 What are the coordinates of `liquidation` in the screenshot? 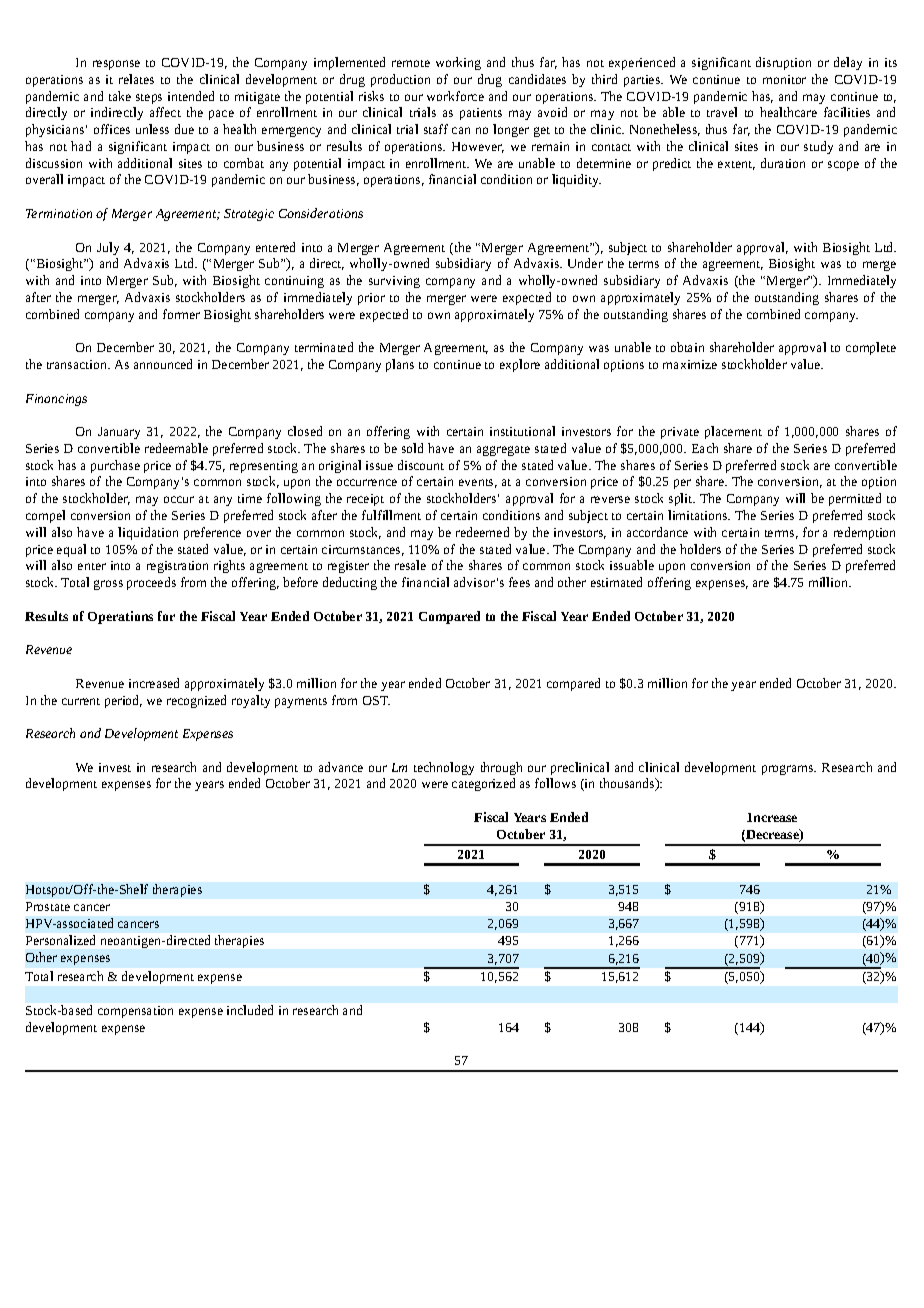 It's located at (148, 533).
